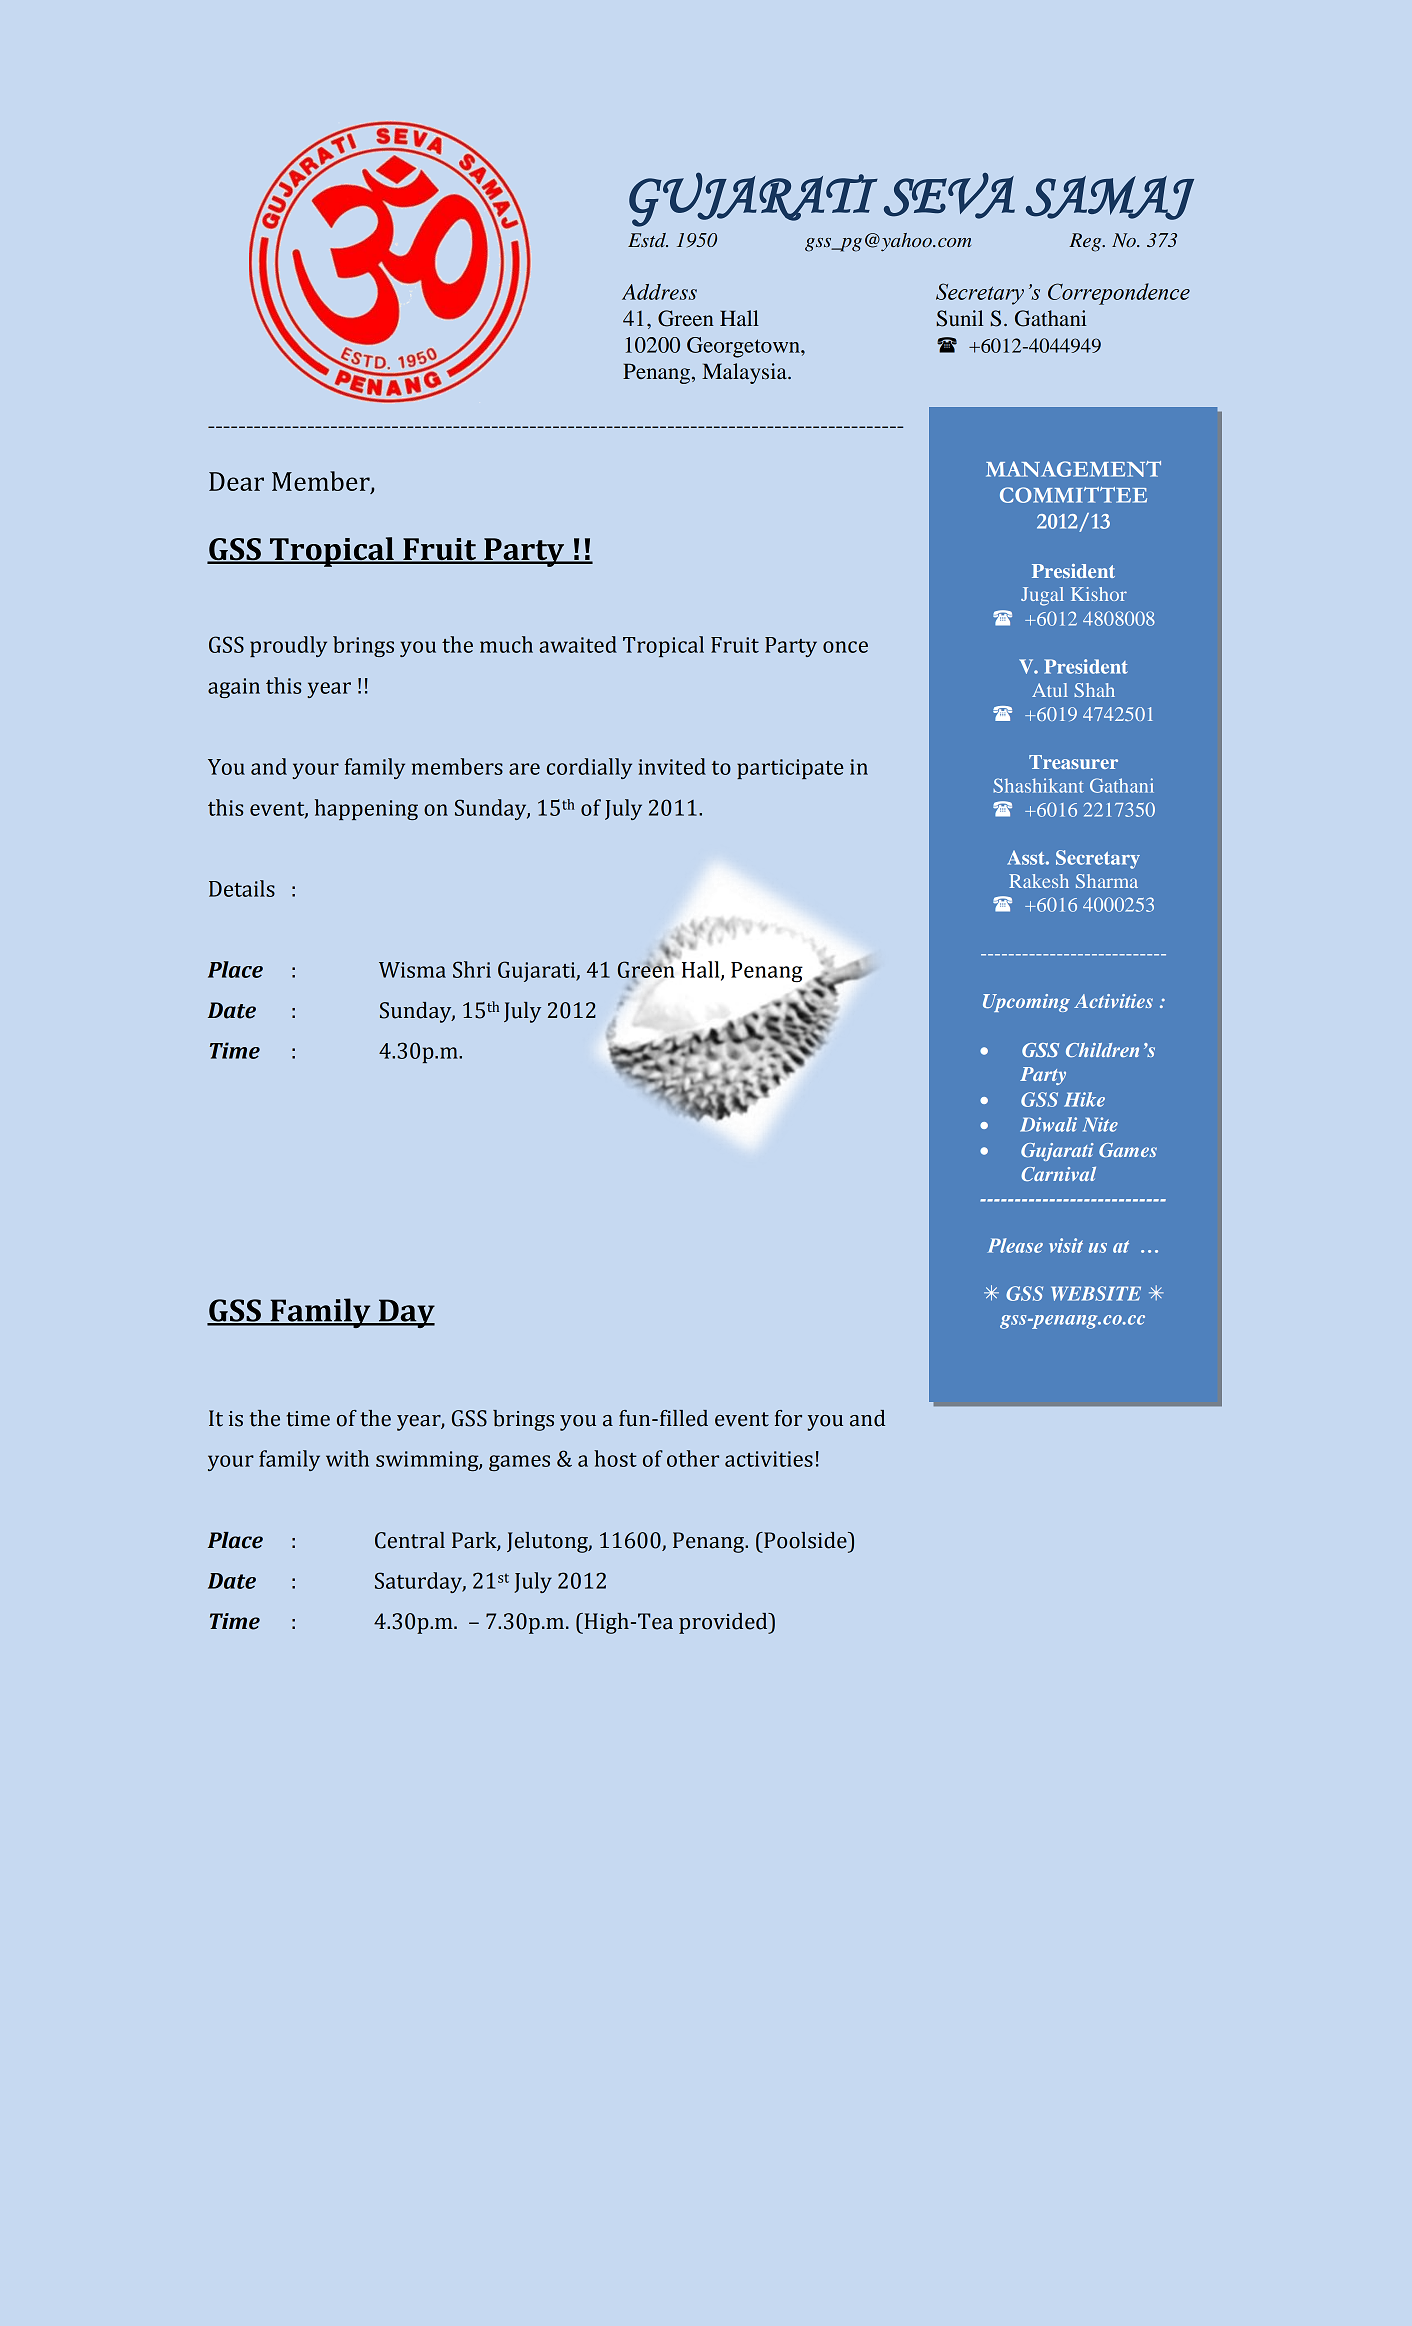 This screenshot has height=2326, width=1412. I want to click on proudly, so click(288, 646).
